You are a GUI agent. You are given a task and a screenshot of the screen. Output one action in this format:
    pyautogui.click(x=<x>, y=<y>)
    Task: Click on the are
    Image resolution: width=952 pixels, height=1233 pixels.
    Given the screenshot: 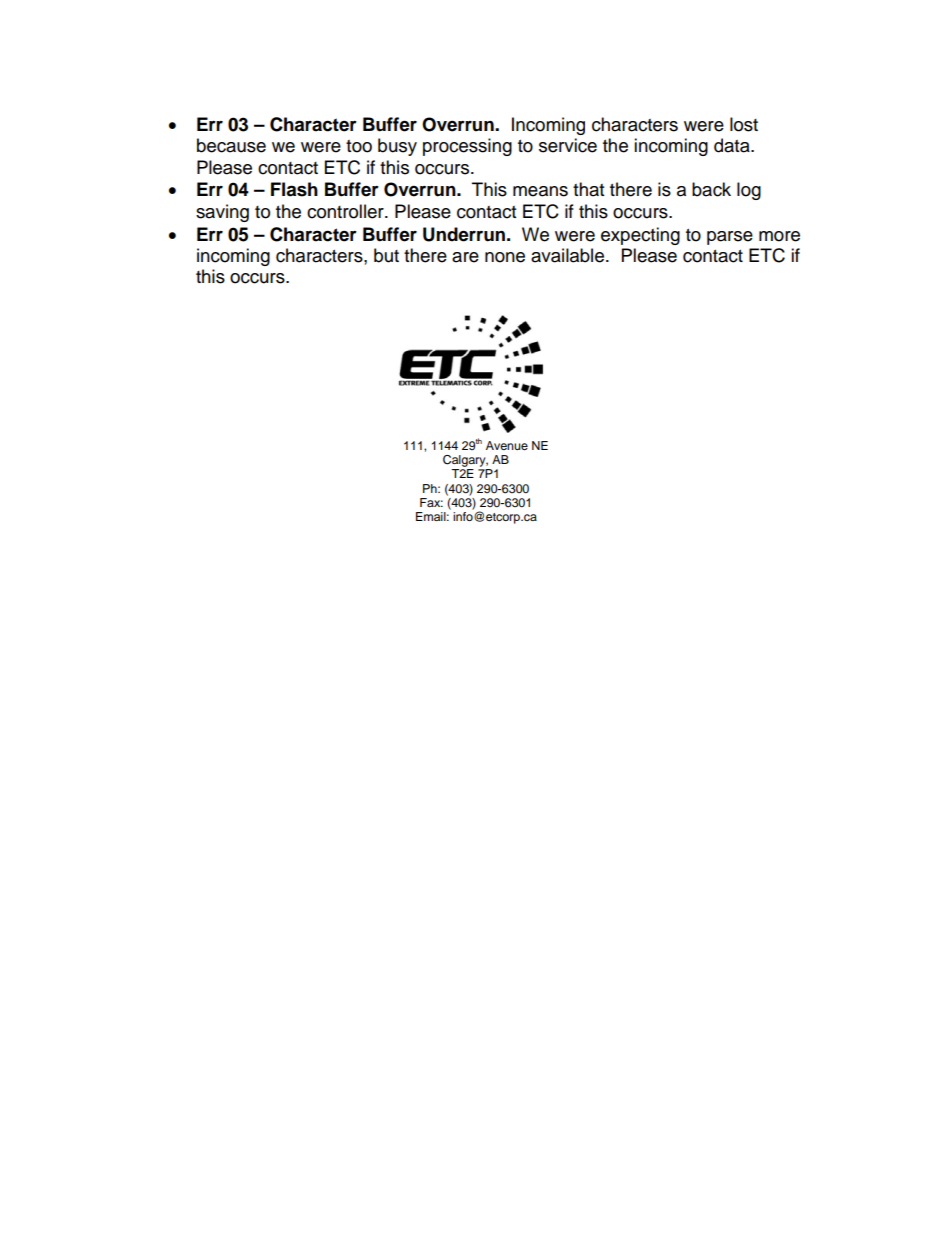 What is the action you would take?
    pyautogui.click(x=465, y=257)
